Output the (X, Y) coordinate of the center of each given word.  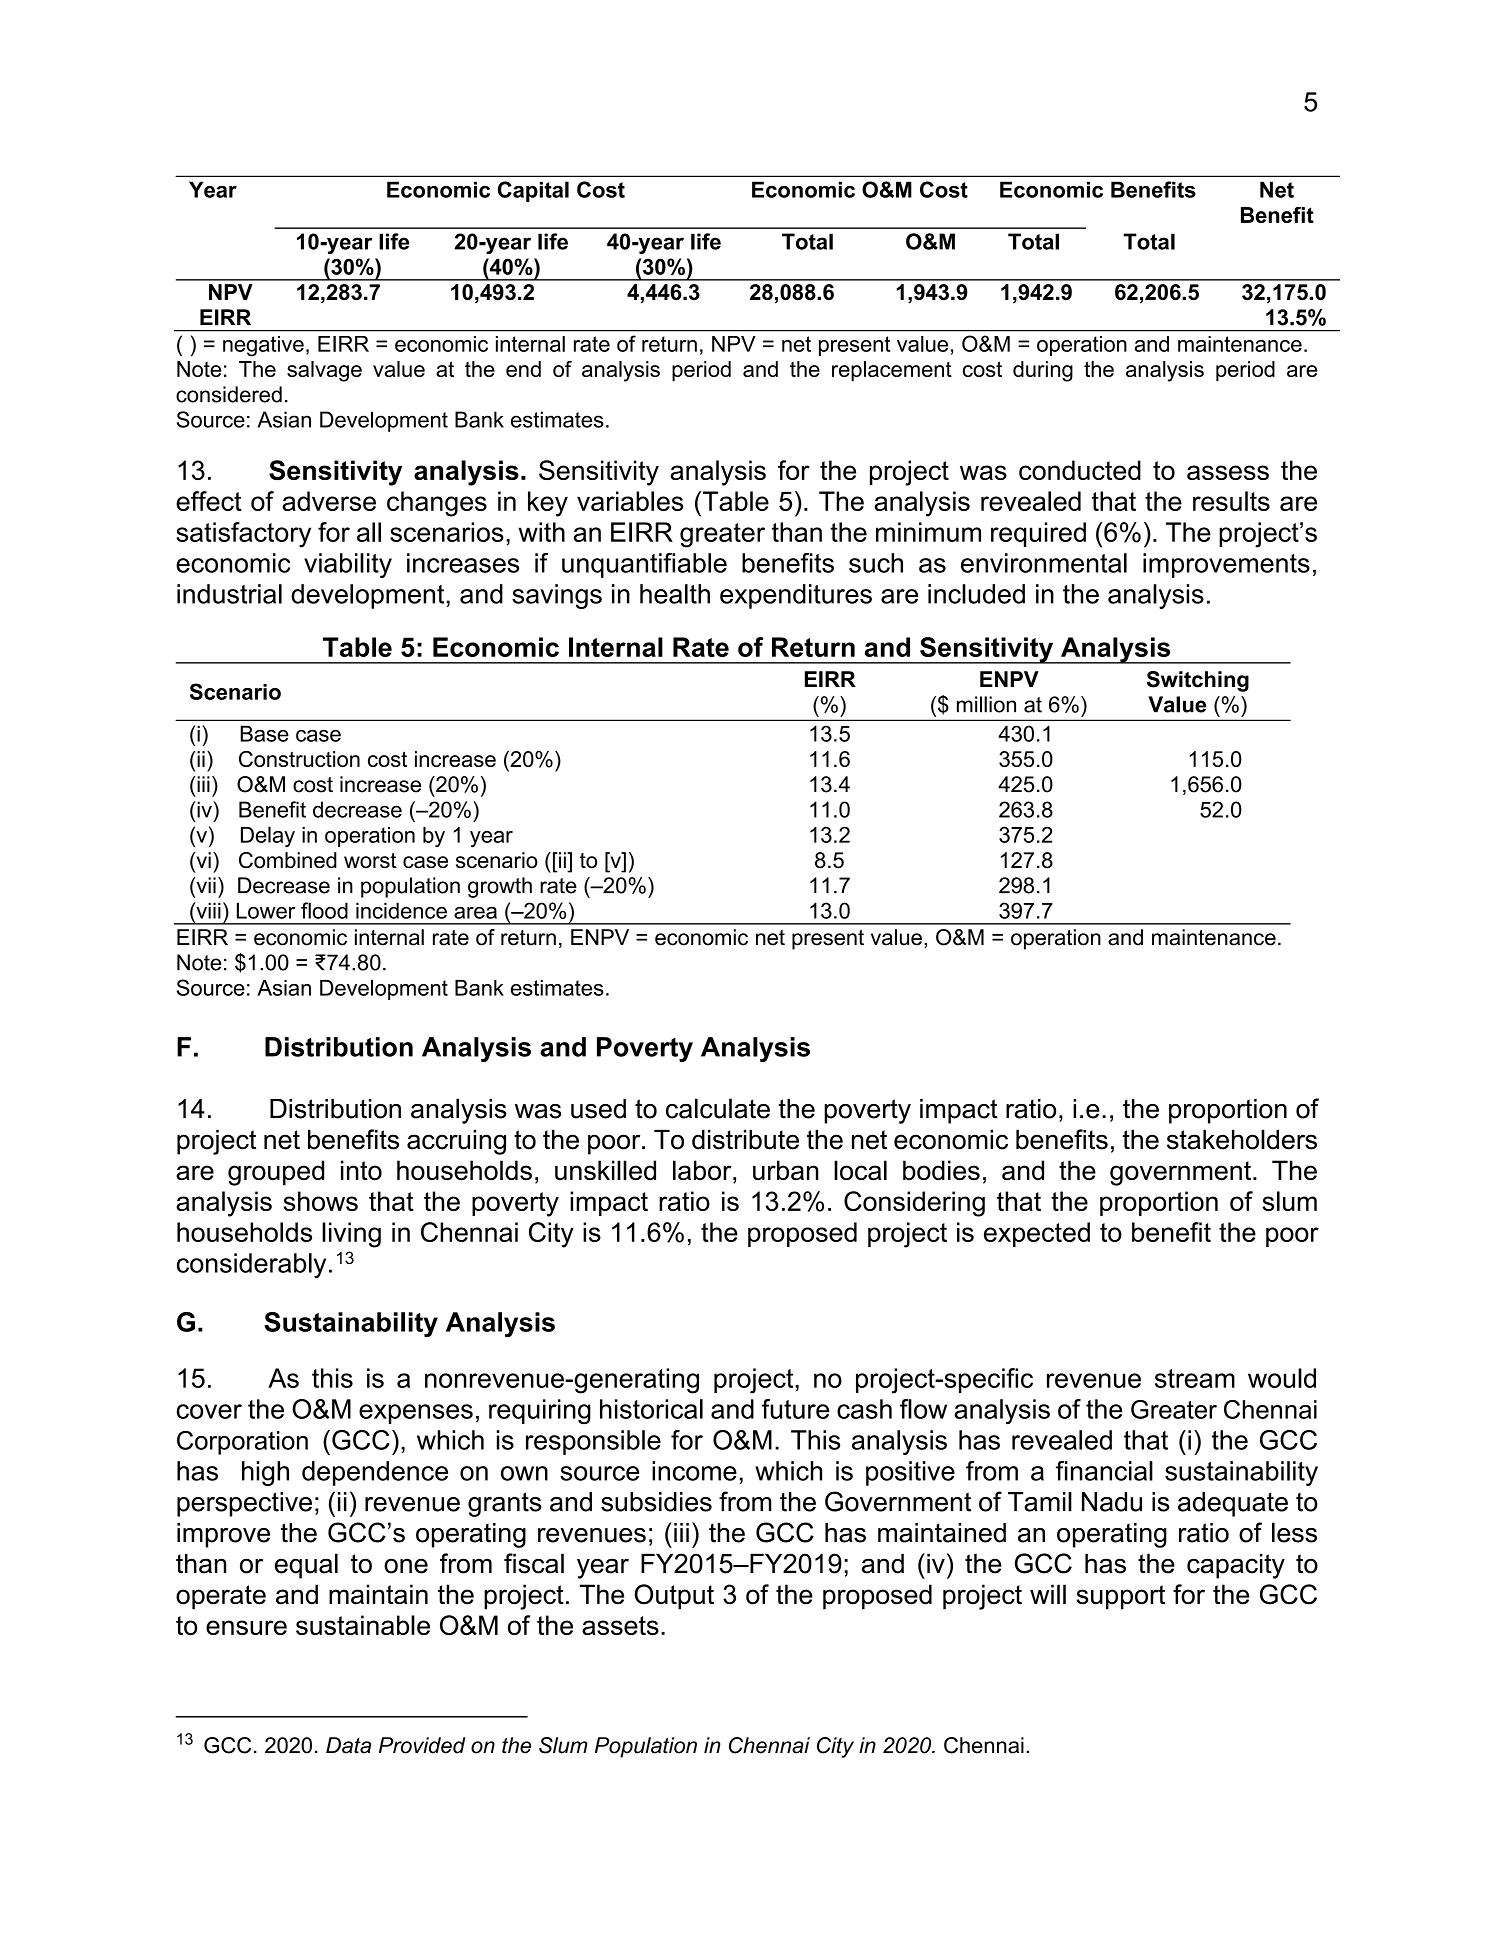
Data (348, 1745)
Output (674, 1597)
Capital (533, 191)
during (1043, 371)
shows (321, 1201)
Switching (1198, 681)
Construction (299, 759)
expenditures (796, 596)
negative (263, 346)
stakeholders (1242, 1139)
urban (786, 1170)
